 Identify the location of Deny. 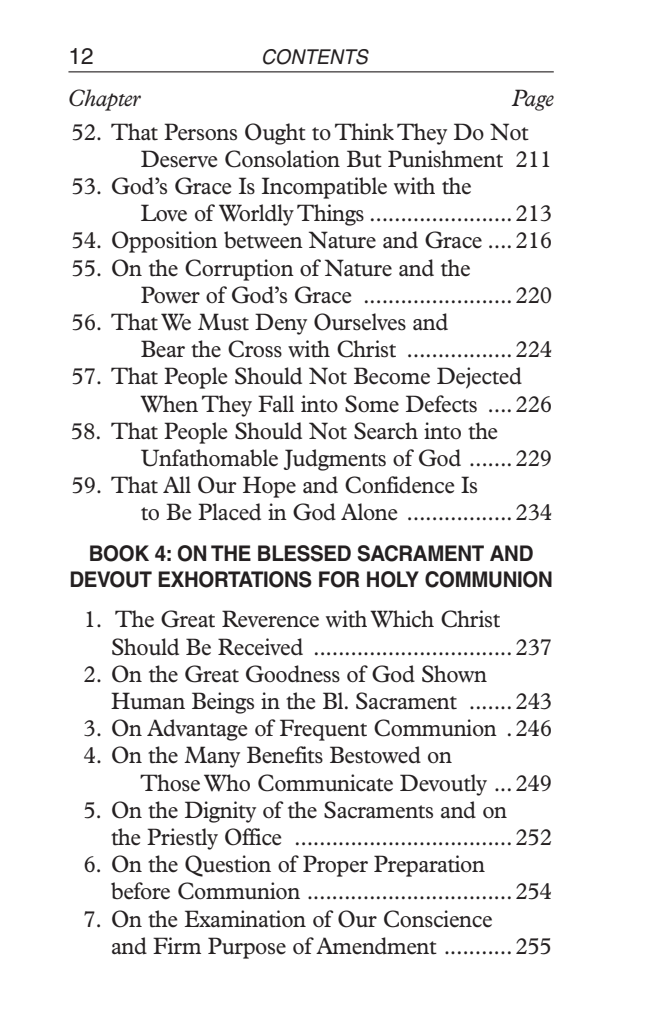
(281, 324).
